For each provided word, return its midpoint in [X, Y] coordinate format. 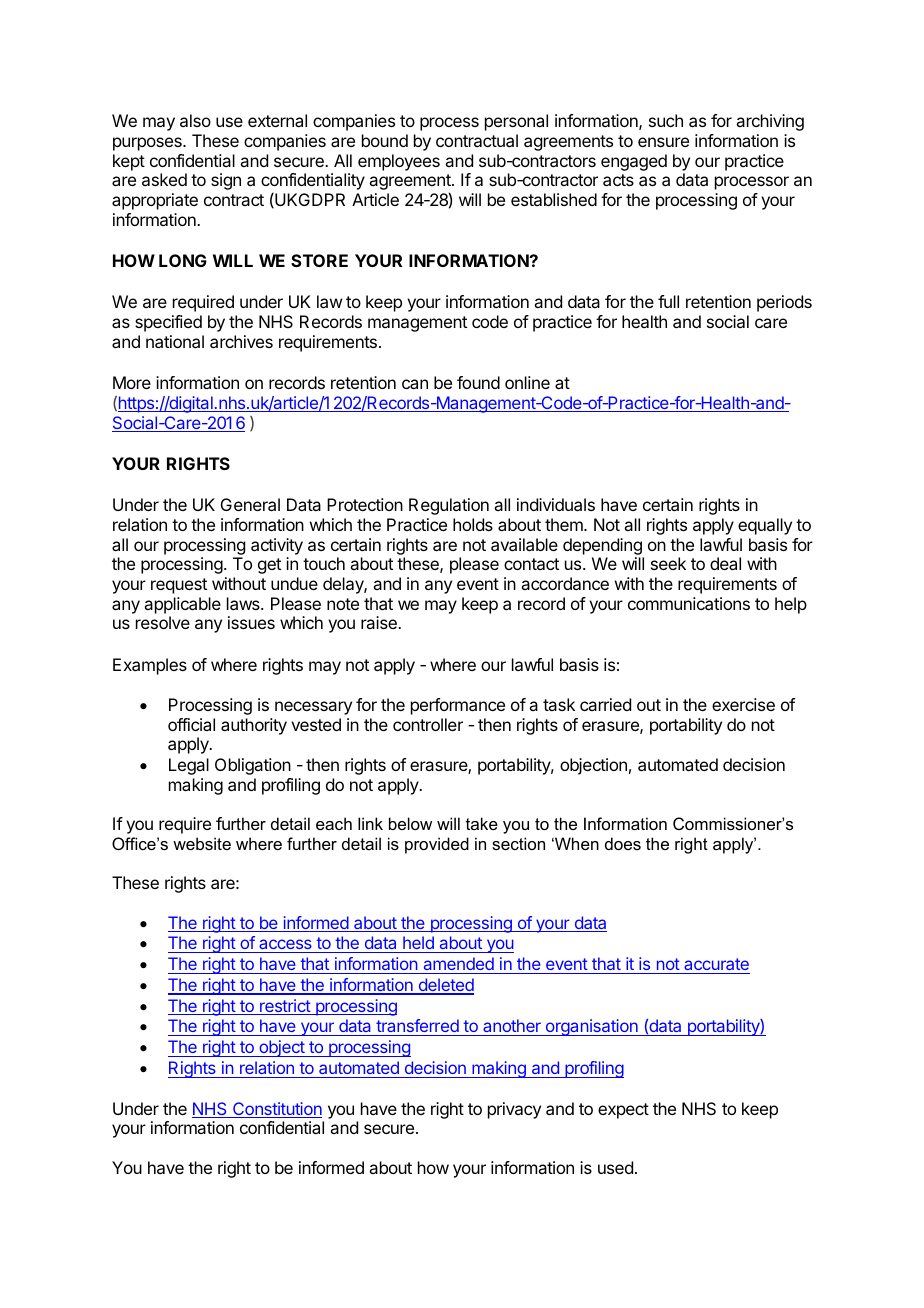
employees [399, 162]
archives [241, 341]
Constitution [276, 1110]
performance [458, 706]
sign [226, 181]
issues [251, 622]
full [668, 301]
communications [689, 603]
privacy [514, 1110]
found [478, 382]
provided [437, 845]
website [202, 843]
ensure [663, 142]
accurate [716, 964]
